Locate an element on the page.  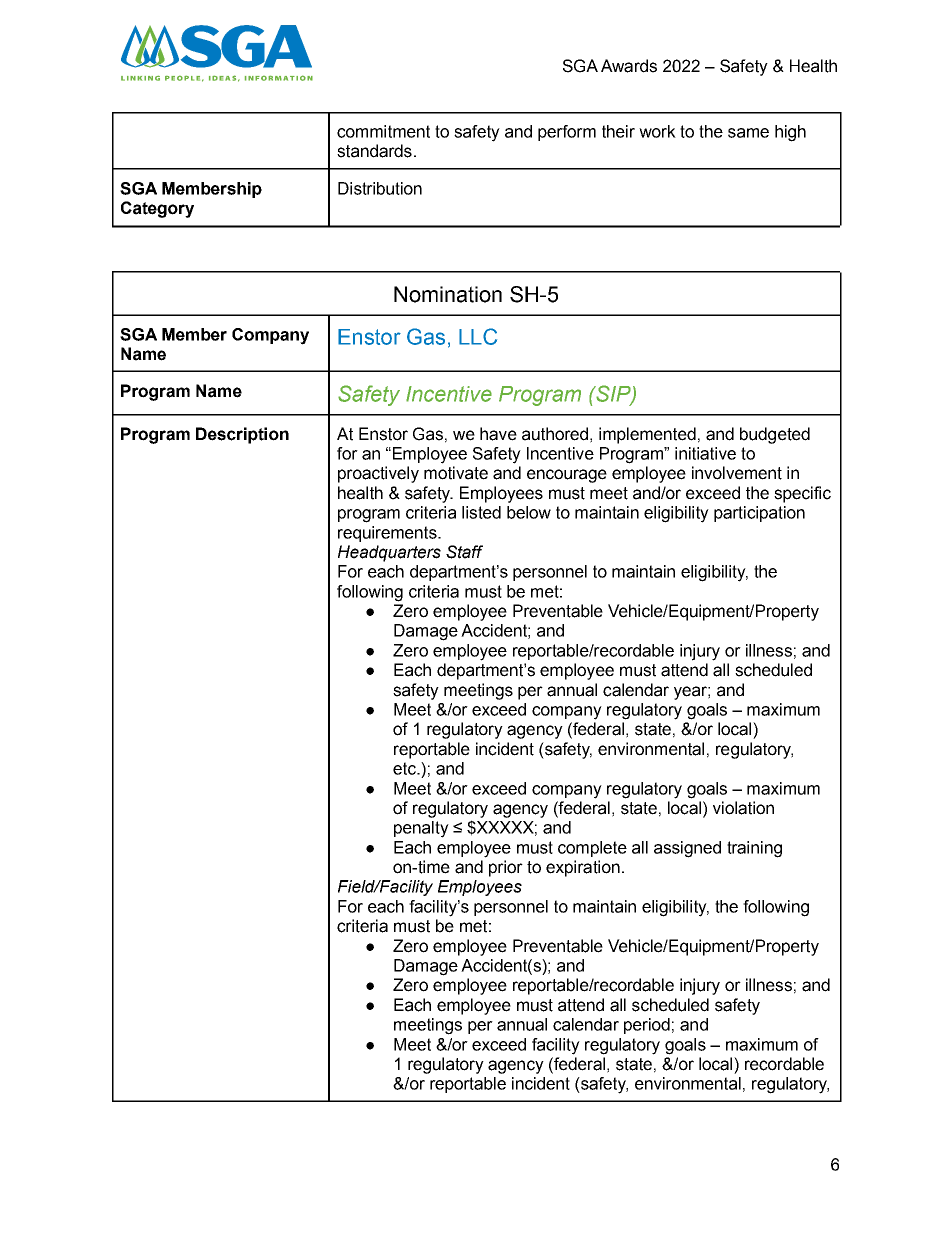
etc is located at coordinates (405, 768).
